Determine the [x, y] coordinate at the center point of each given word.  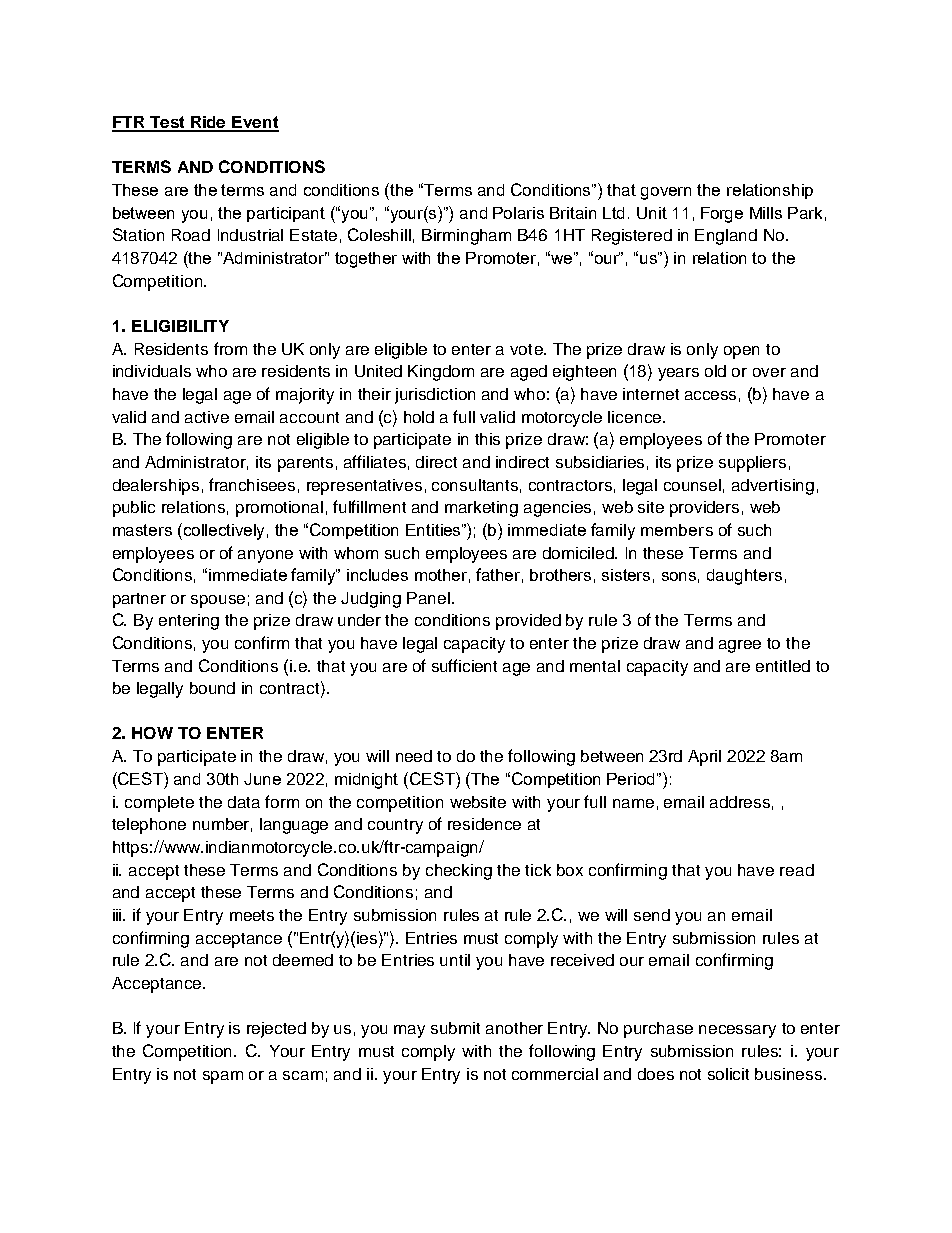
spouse [218, 601]
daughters [744, 577]
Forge [722, 215]
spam [223, 1077]
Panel [428, 598]
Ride [209, 123]
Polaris [518, 213]
